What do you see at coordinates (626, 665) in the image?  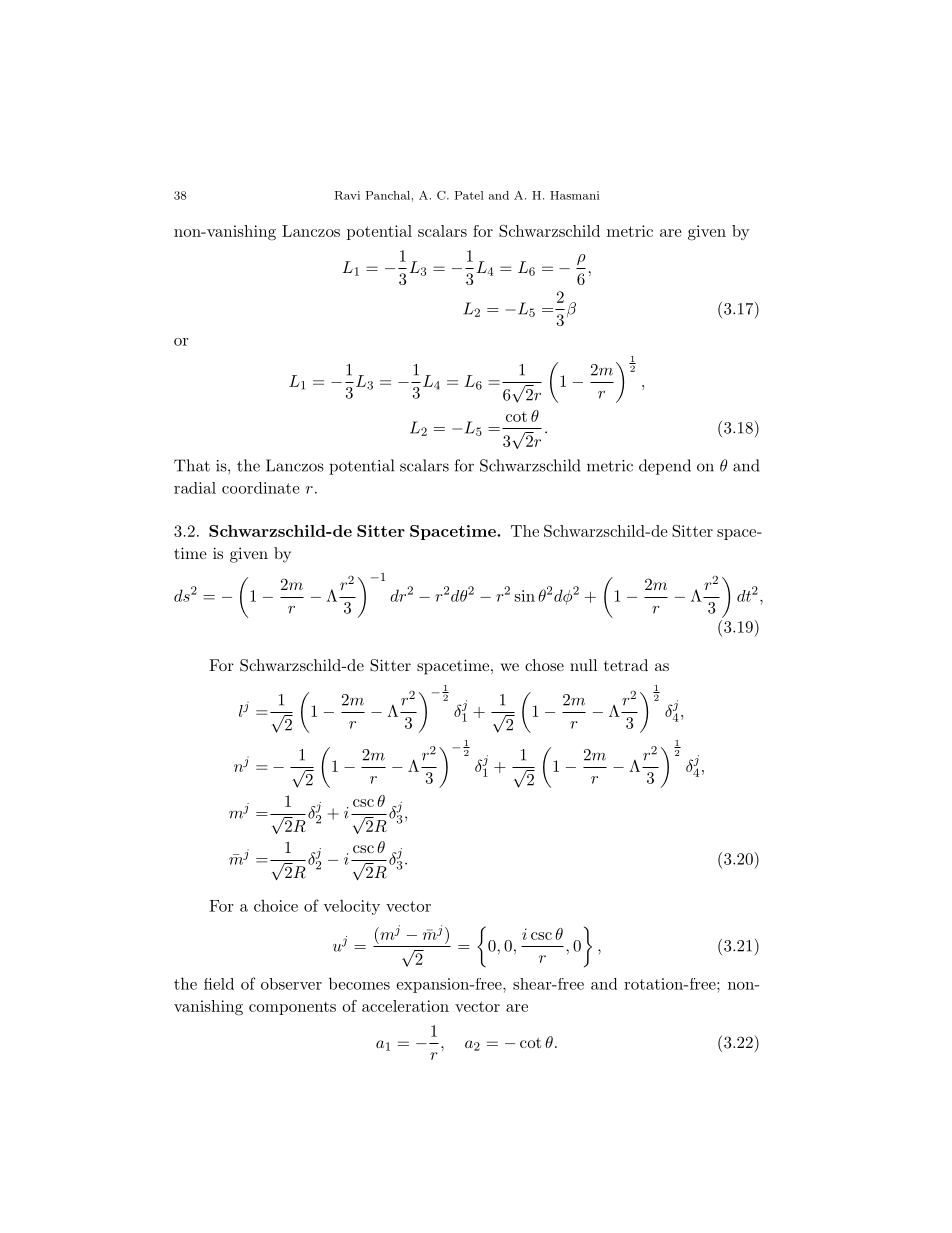 I see `tetrad` at bounding box center [626, 665].
